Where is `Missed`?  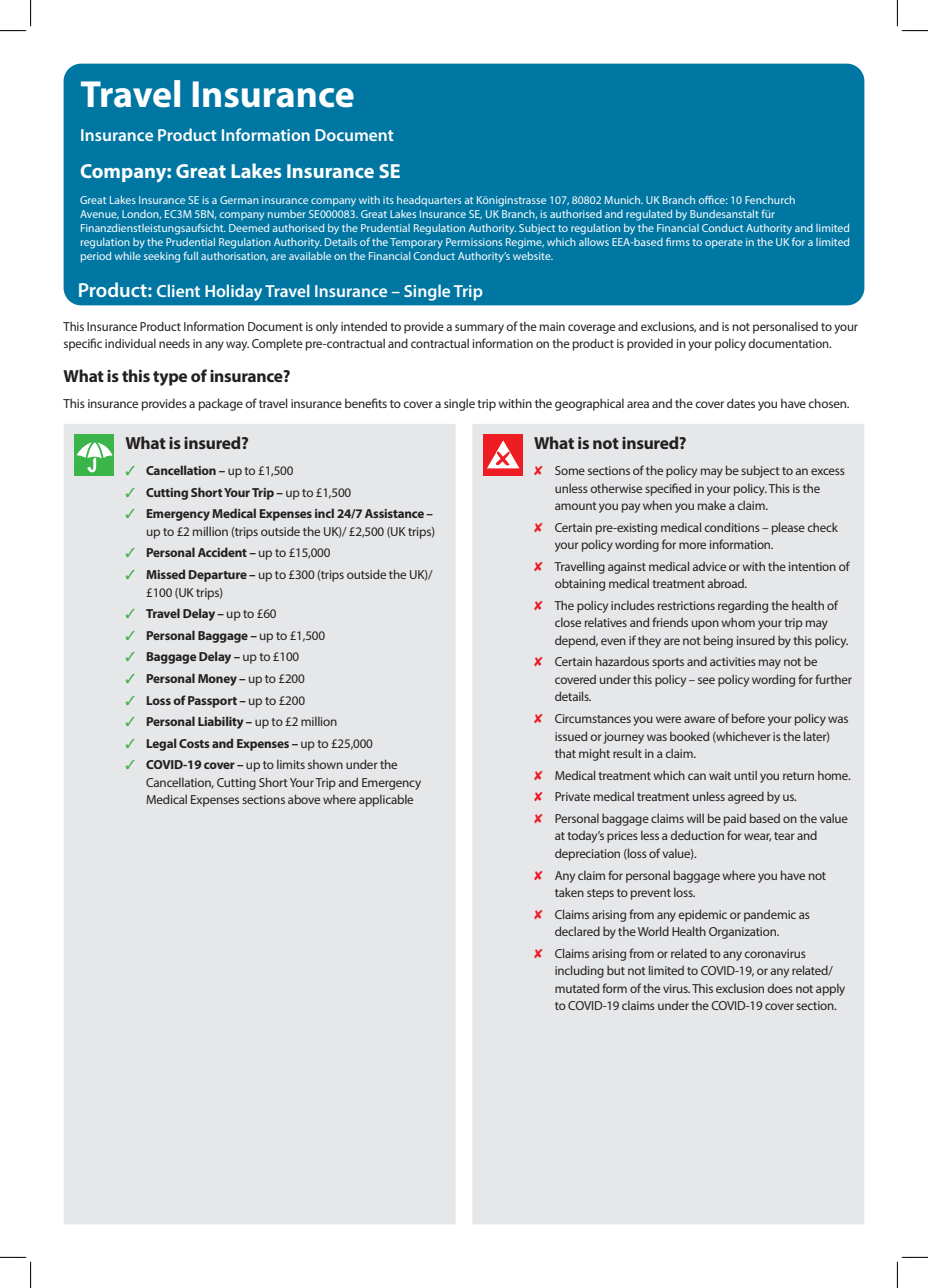
Missed is located at coordinates (165, 574).
